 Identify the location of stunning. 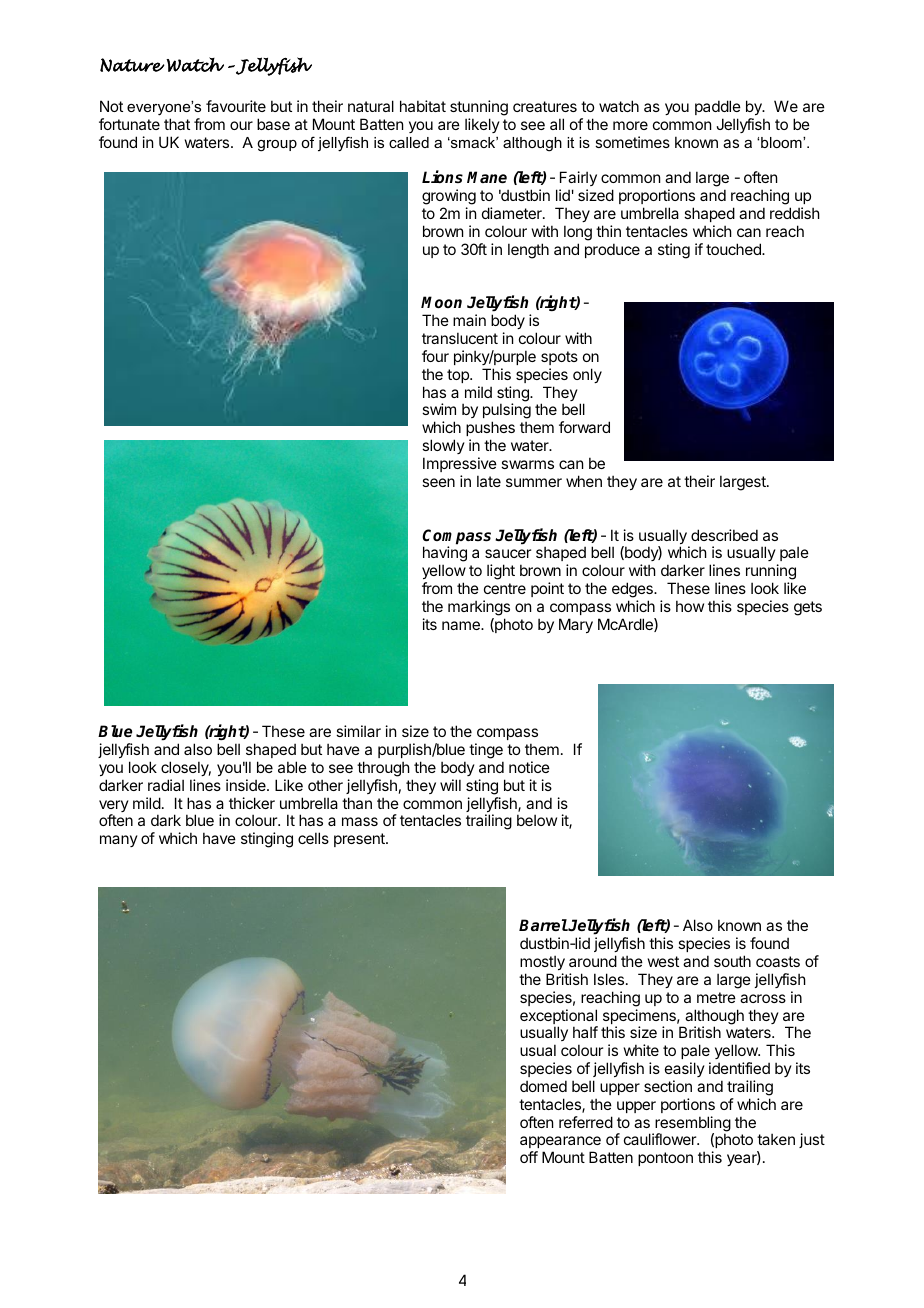
(479, 108).
